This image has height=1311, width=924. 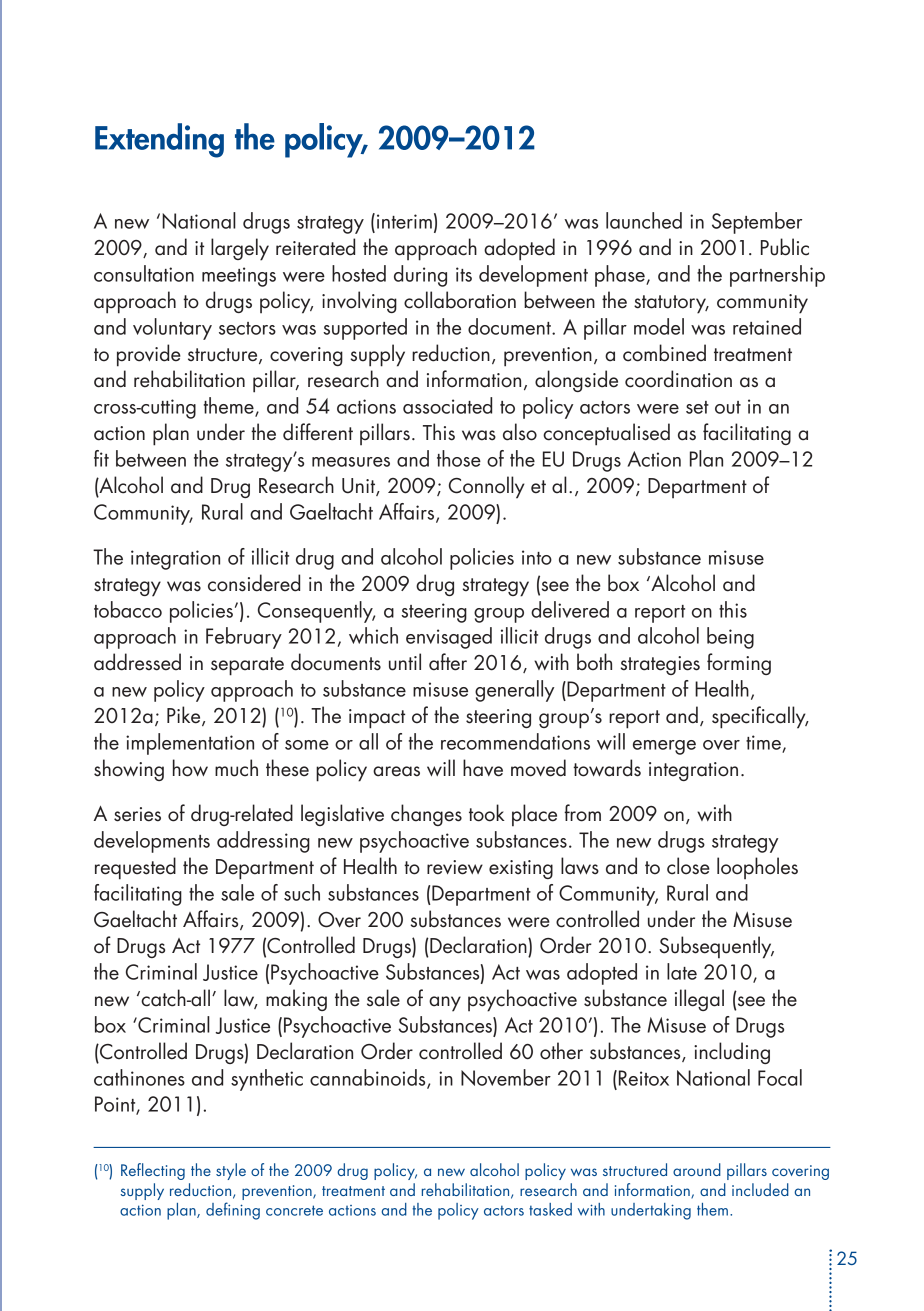 I want to click on interim, so click(x=404, y=221).
